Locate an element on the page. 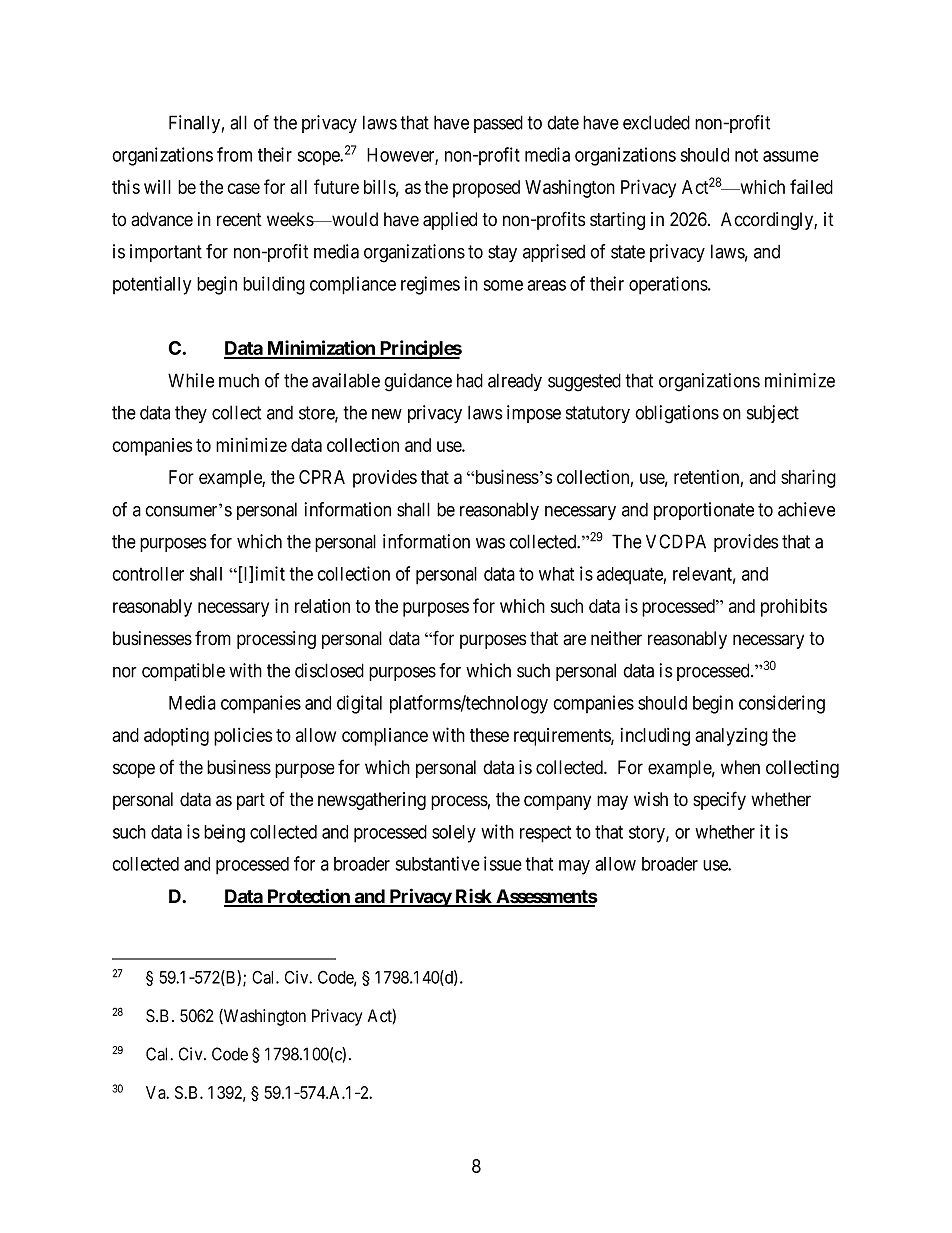 Image resolution: width=952 pixels, height=1233 pixels. considering is located at coordinates (782, 704).
